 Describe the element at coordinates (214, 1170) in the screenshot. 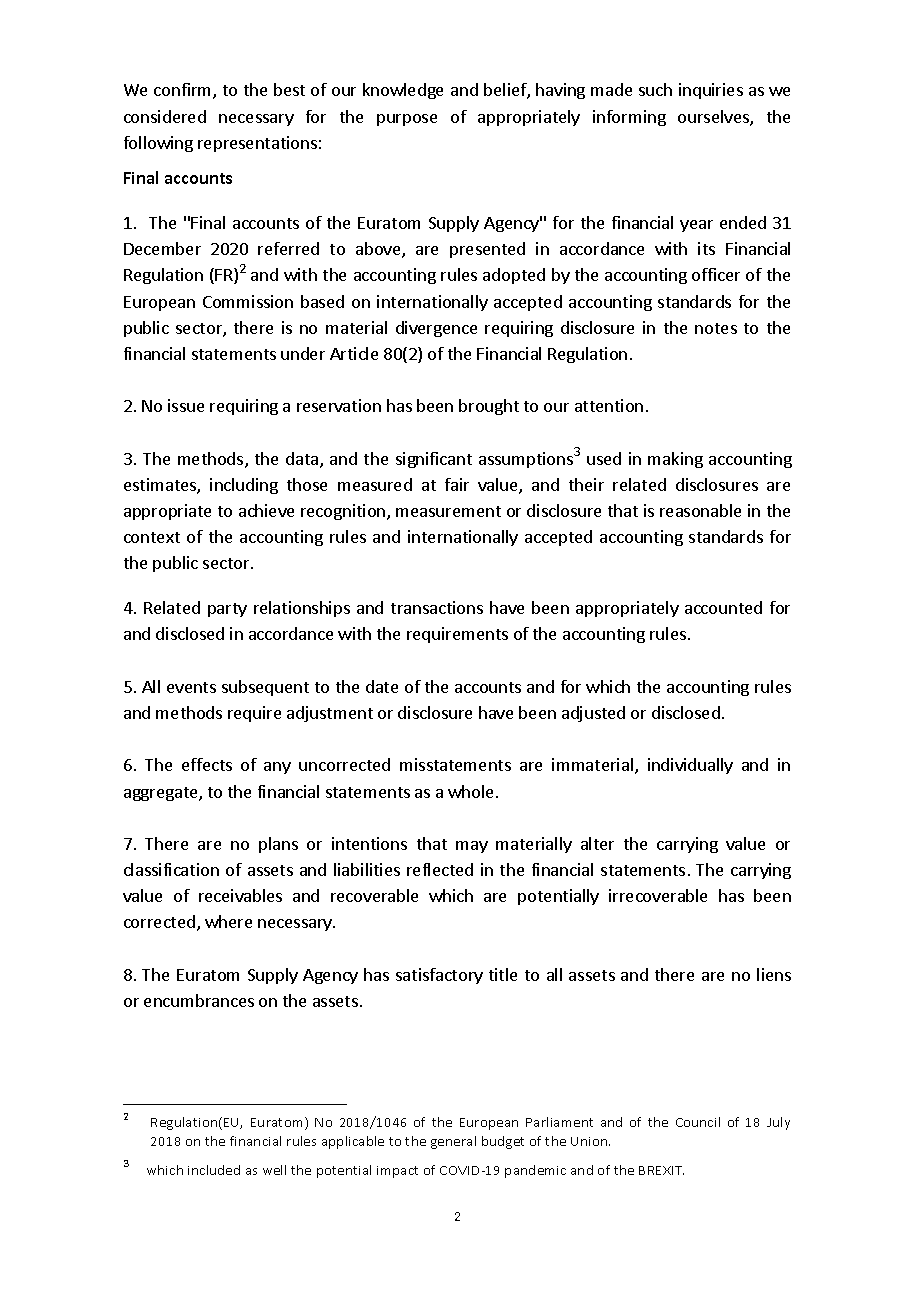

I see `included` at that location.
